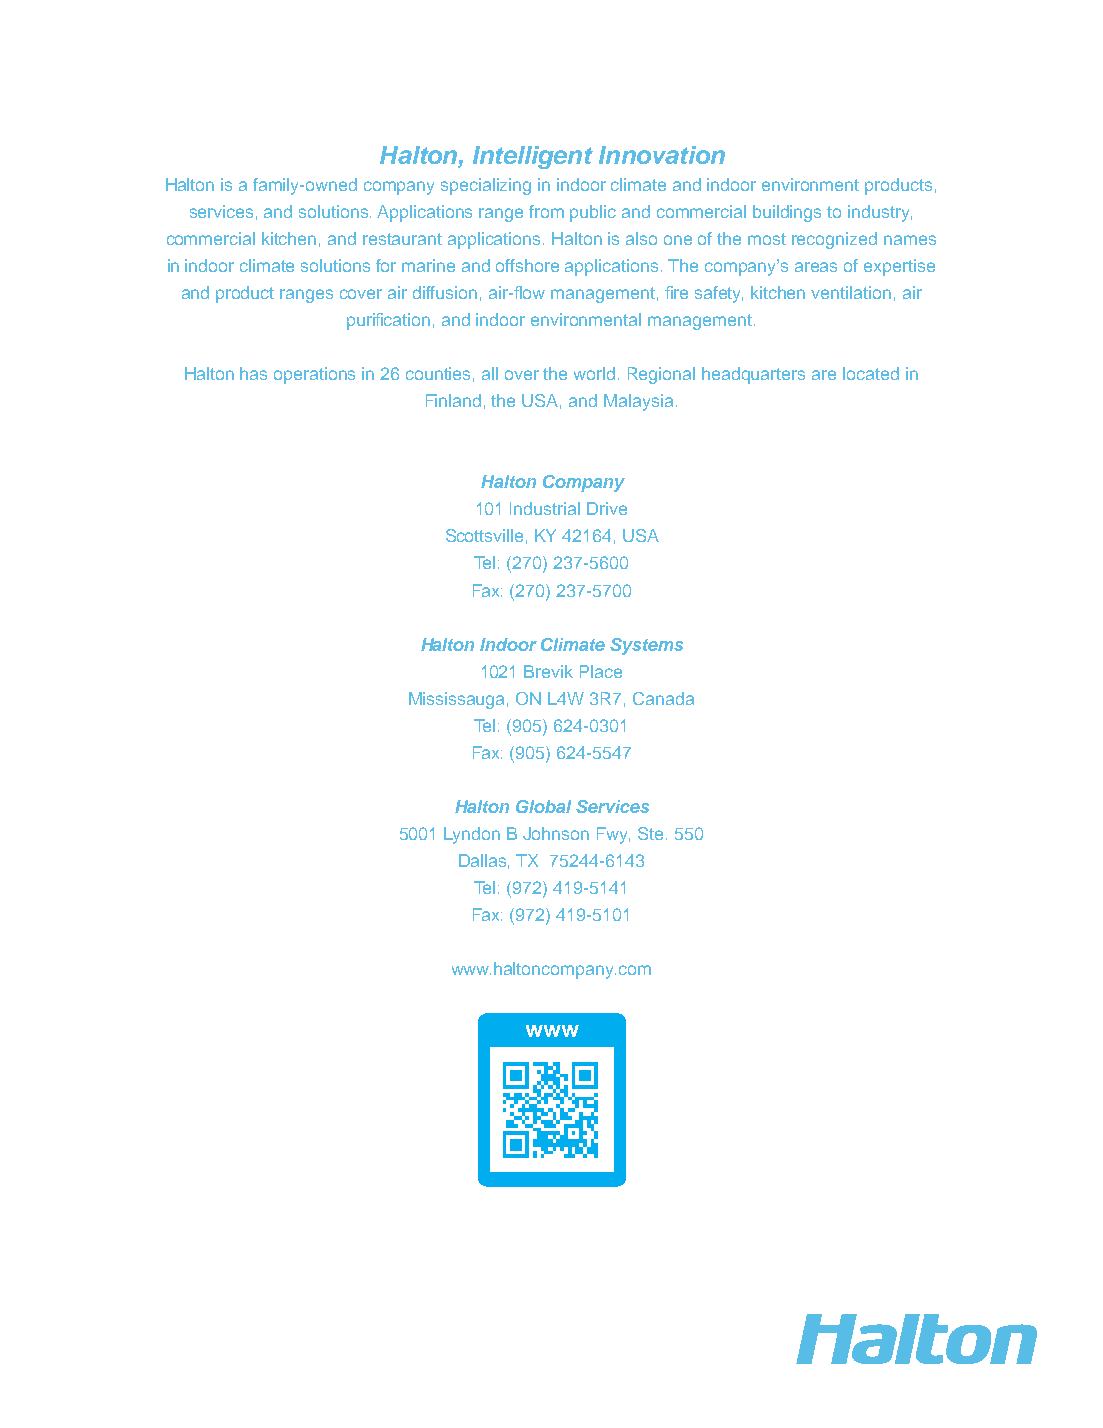 The width and height of the screenshot is (1103, 1428). What do you see at coordinates (871, 373) in the screenshot?
I see `located` at bounding box center [871, 373].
